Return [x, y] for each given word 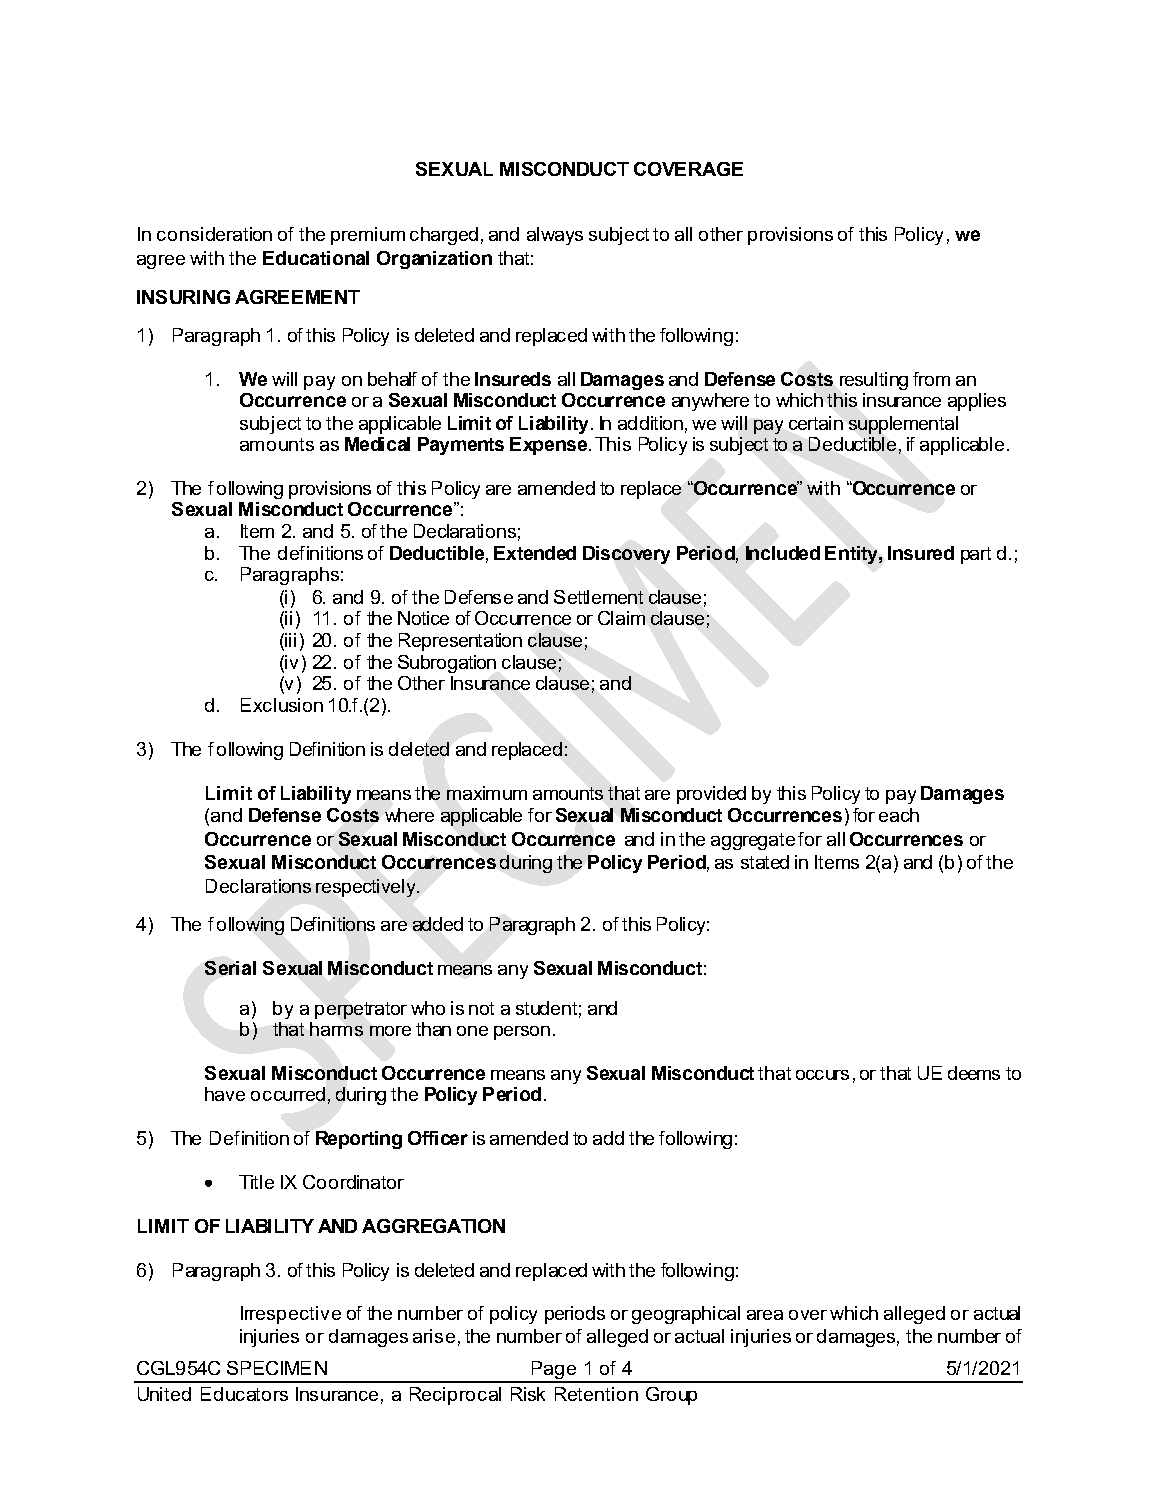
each [899, 815]
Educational [316, 258]
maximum [487, 793]
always [555, 236]
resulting [874, 381]
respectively [367, 888]
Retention [596, 1394]
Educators [244, 1394]
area [765, 1315]
